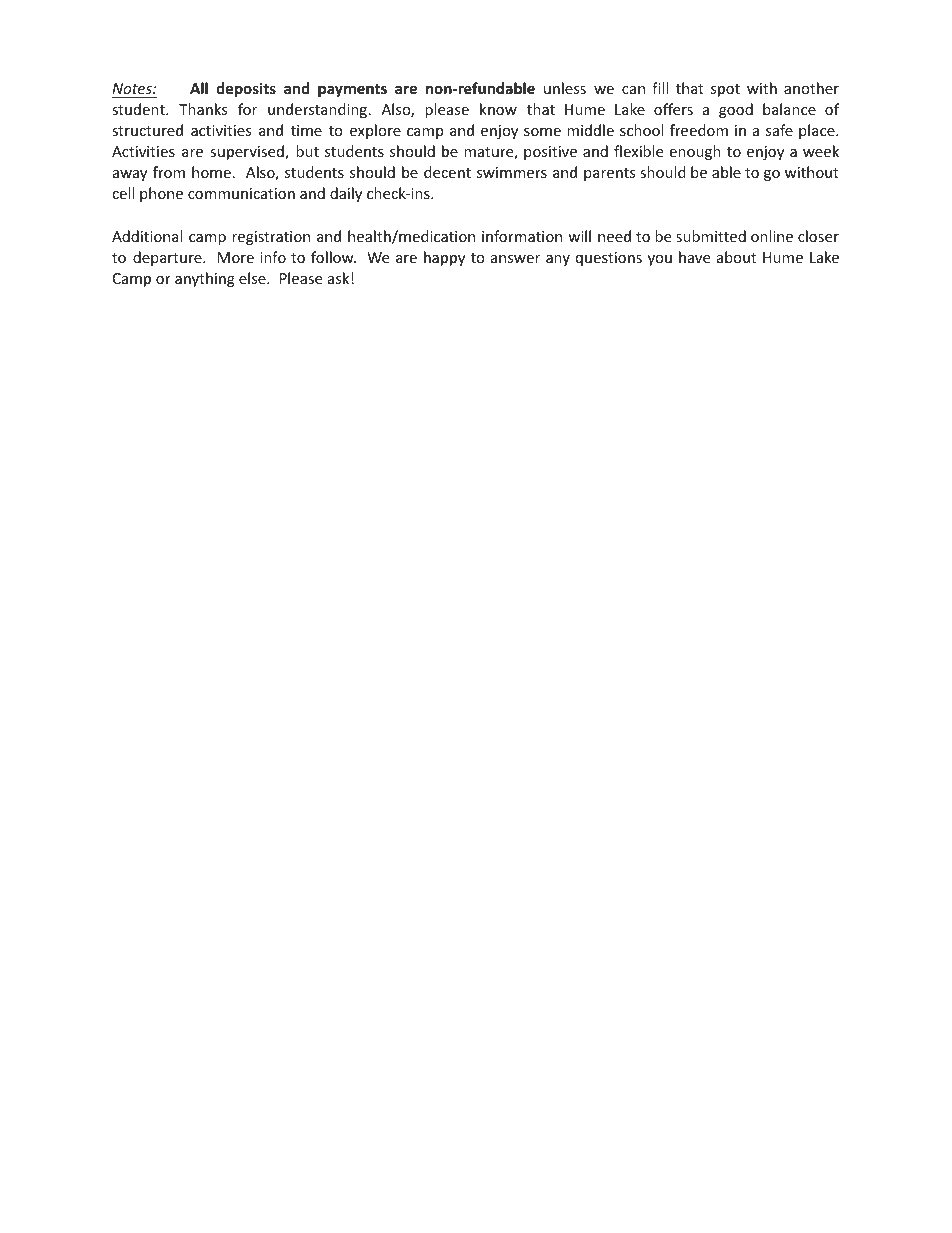  I want to click on communication, so click(241, 193).
